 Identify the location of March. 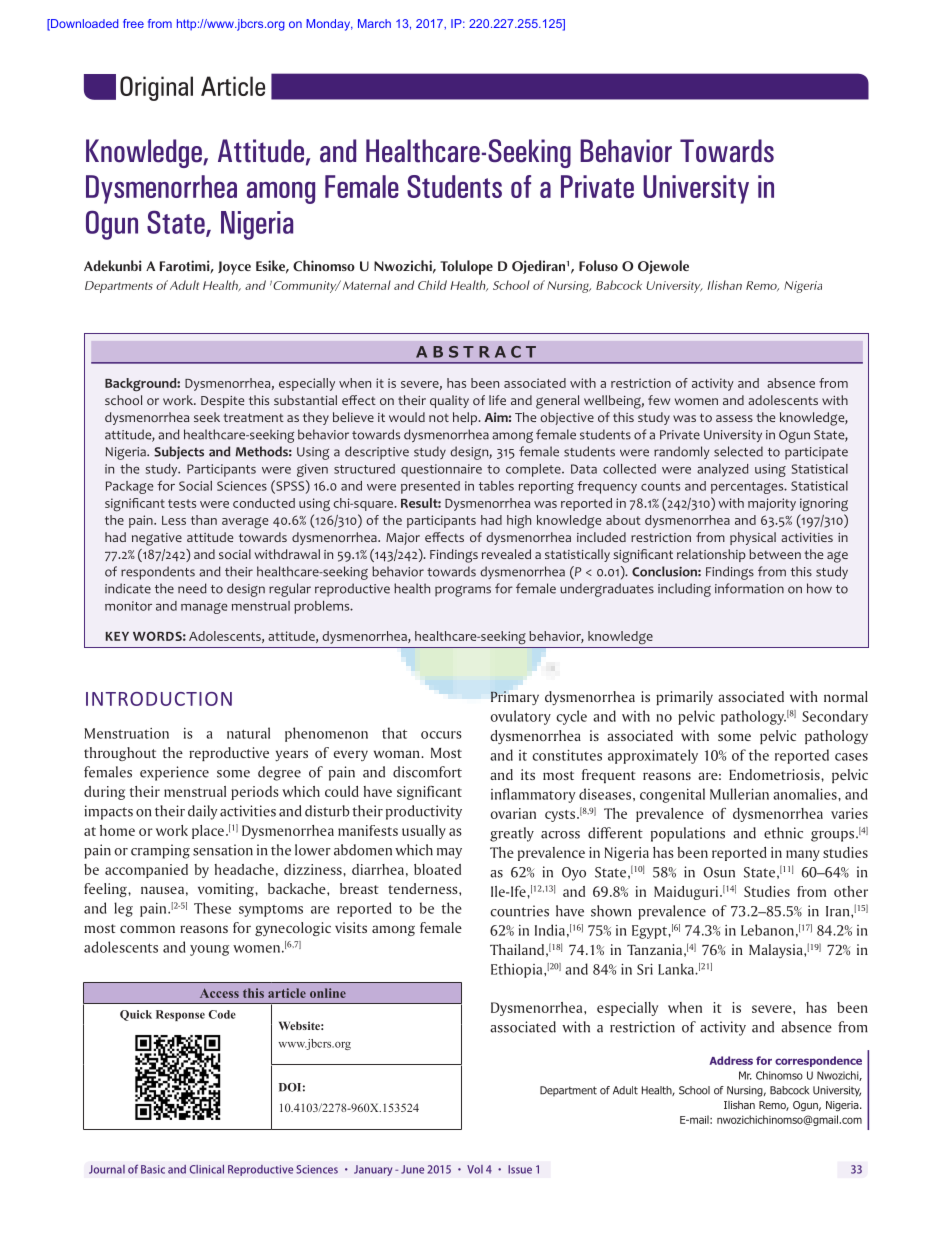
(374, 23).
